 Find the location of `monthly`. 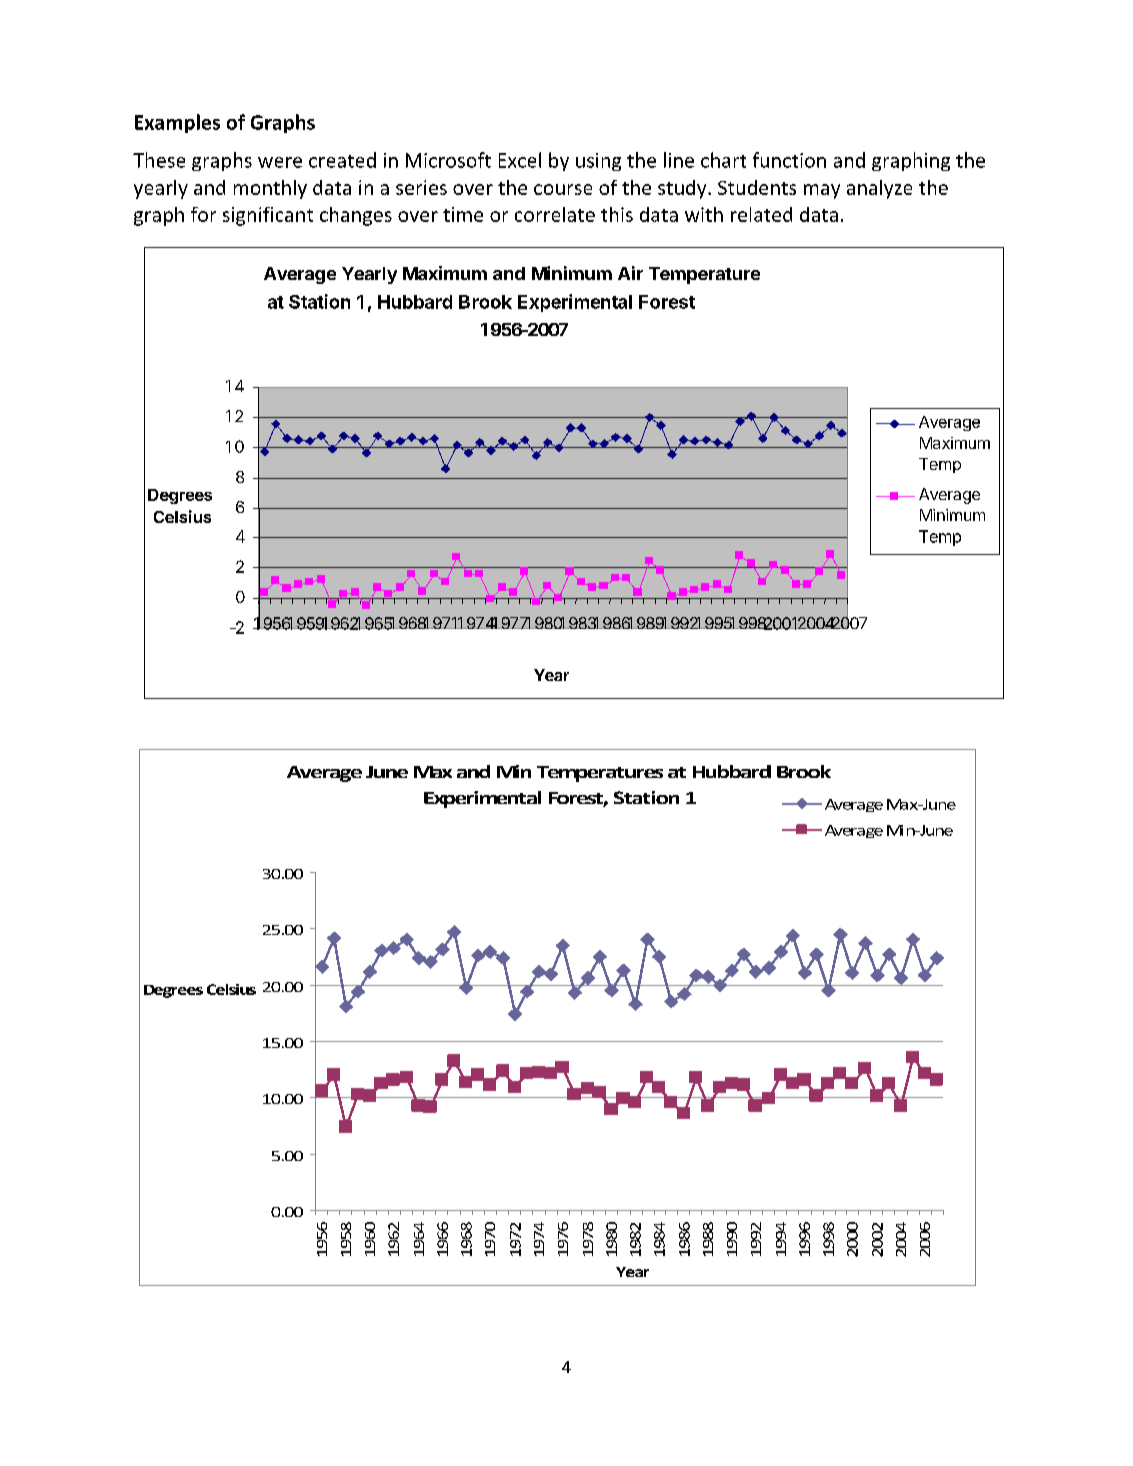

monthly is located at coordinates (270, 189).
